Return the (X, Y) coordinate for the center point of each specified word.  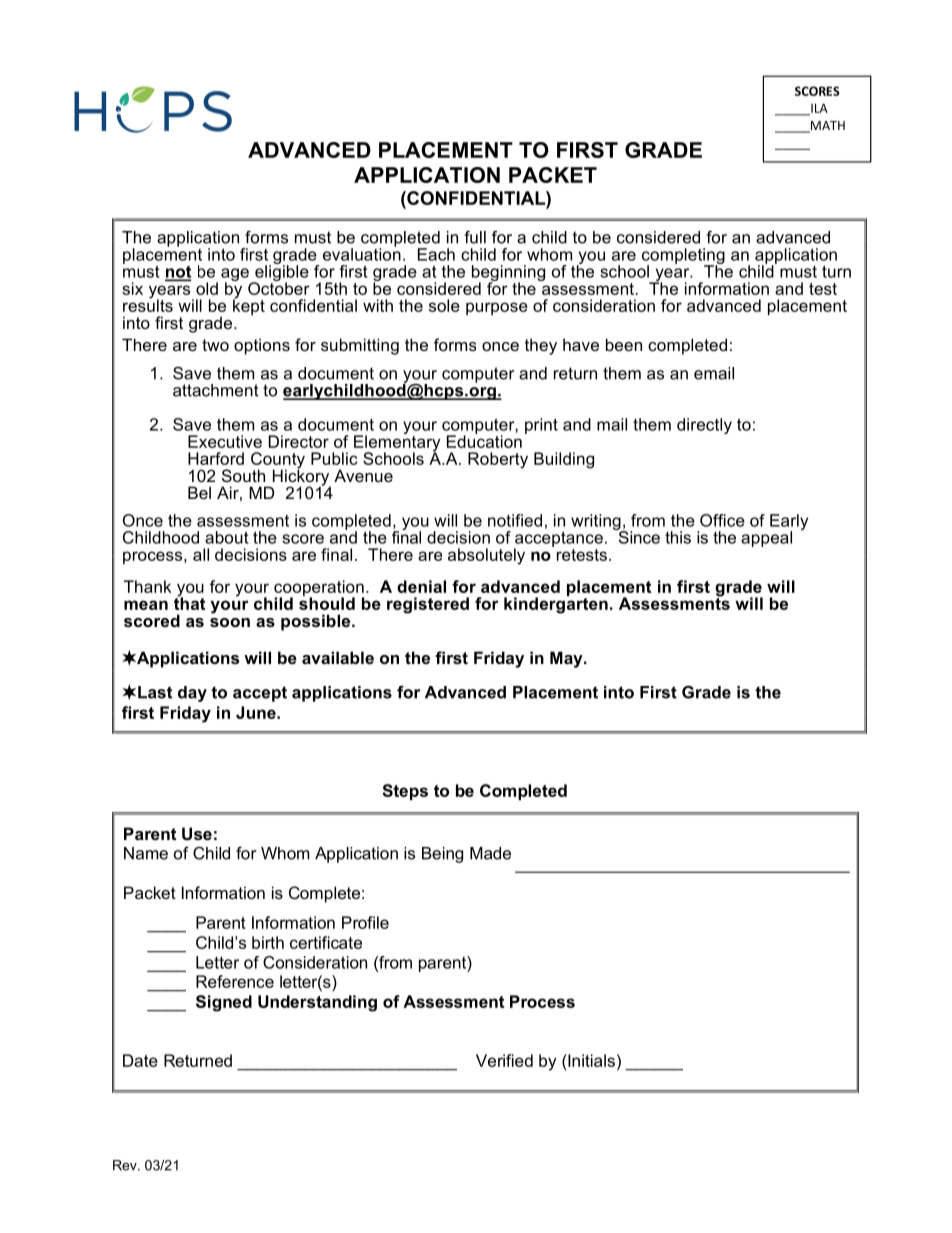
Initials (590, 1060)
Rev (126, 1165)
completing (683, 257)
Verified (504, 1060)
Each (436, 254)
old (207, 288)
